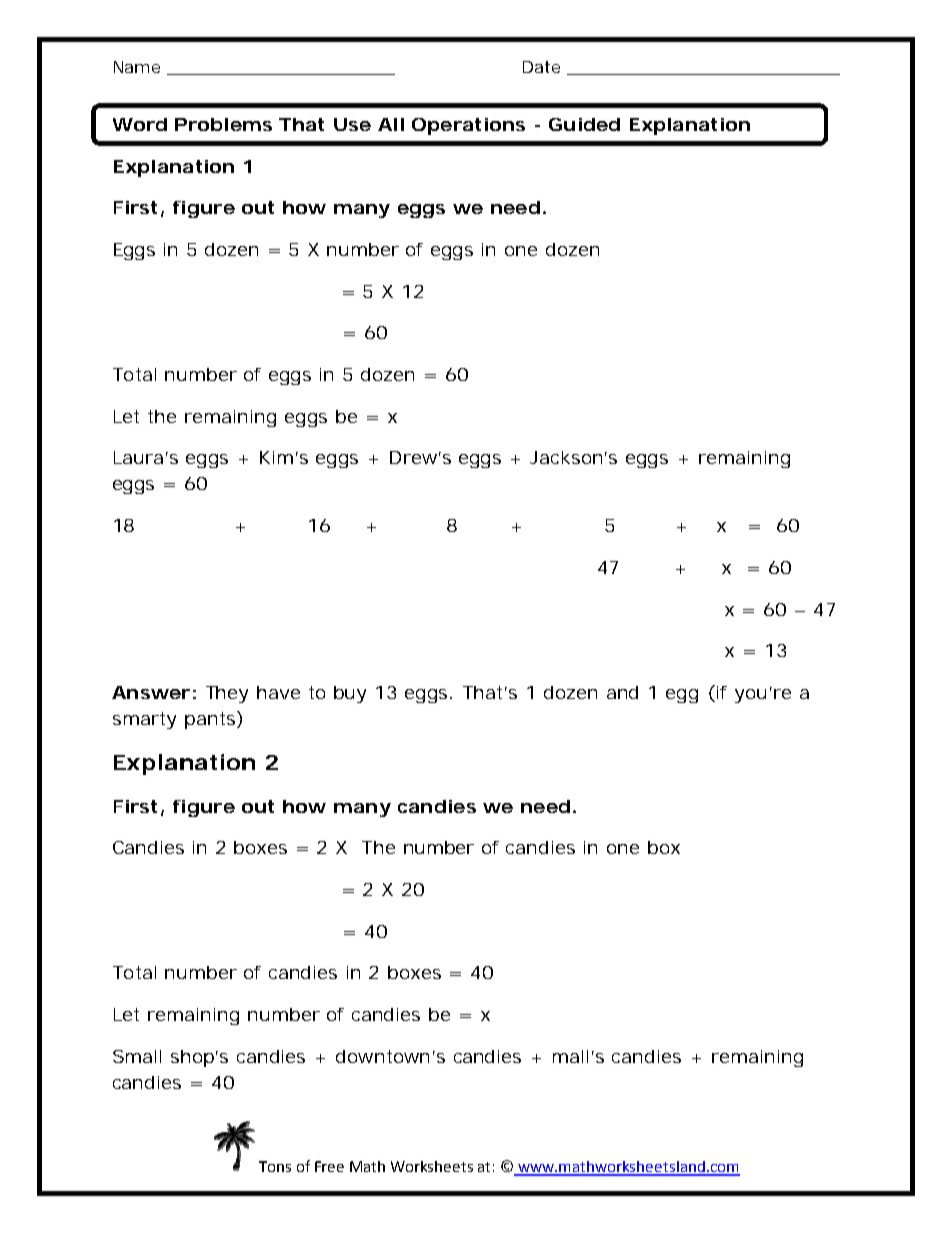 This page has width=952, height=1233. I want to click on buy, so click(350, 694).
